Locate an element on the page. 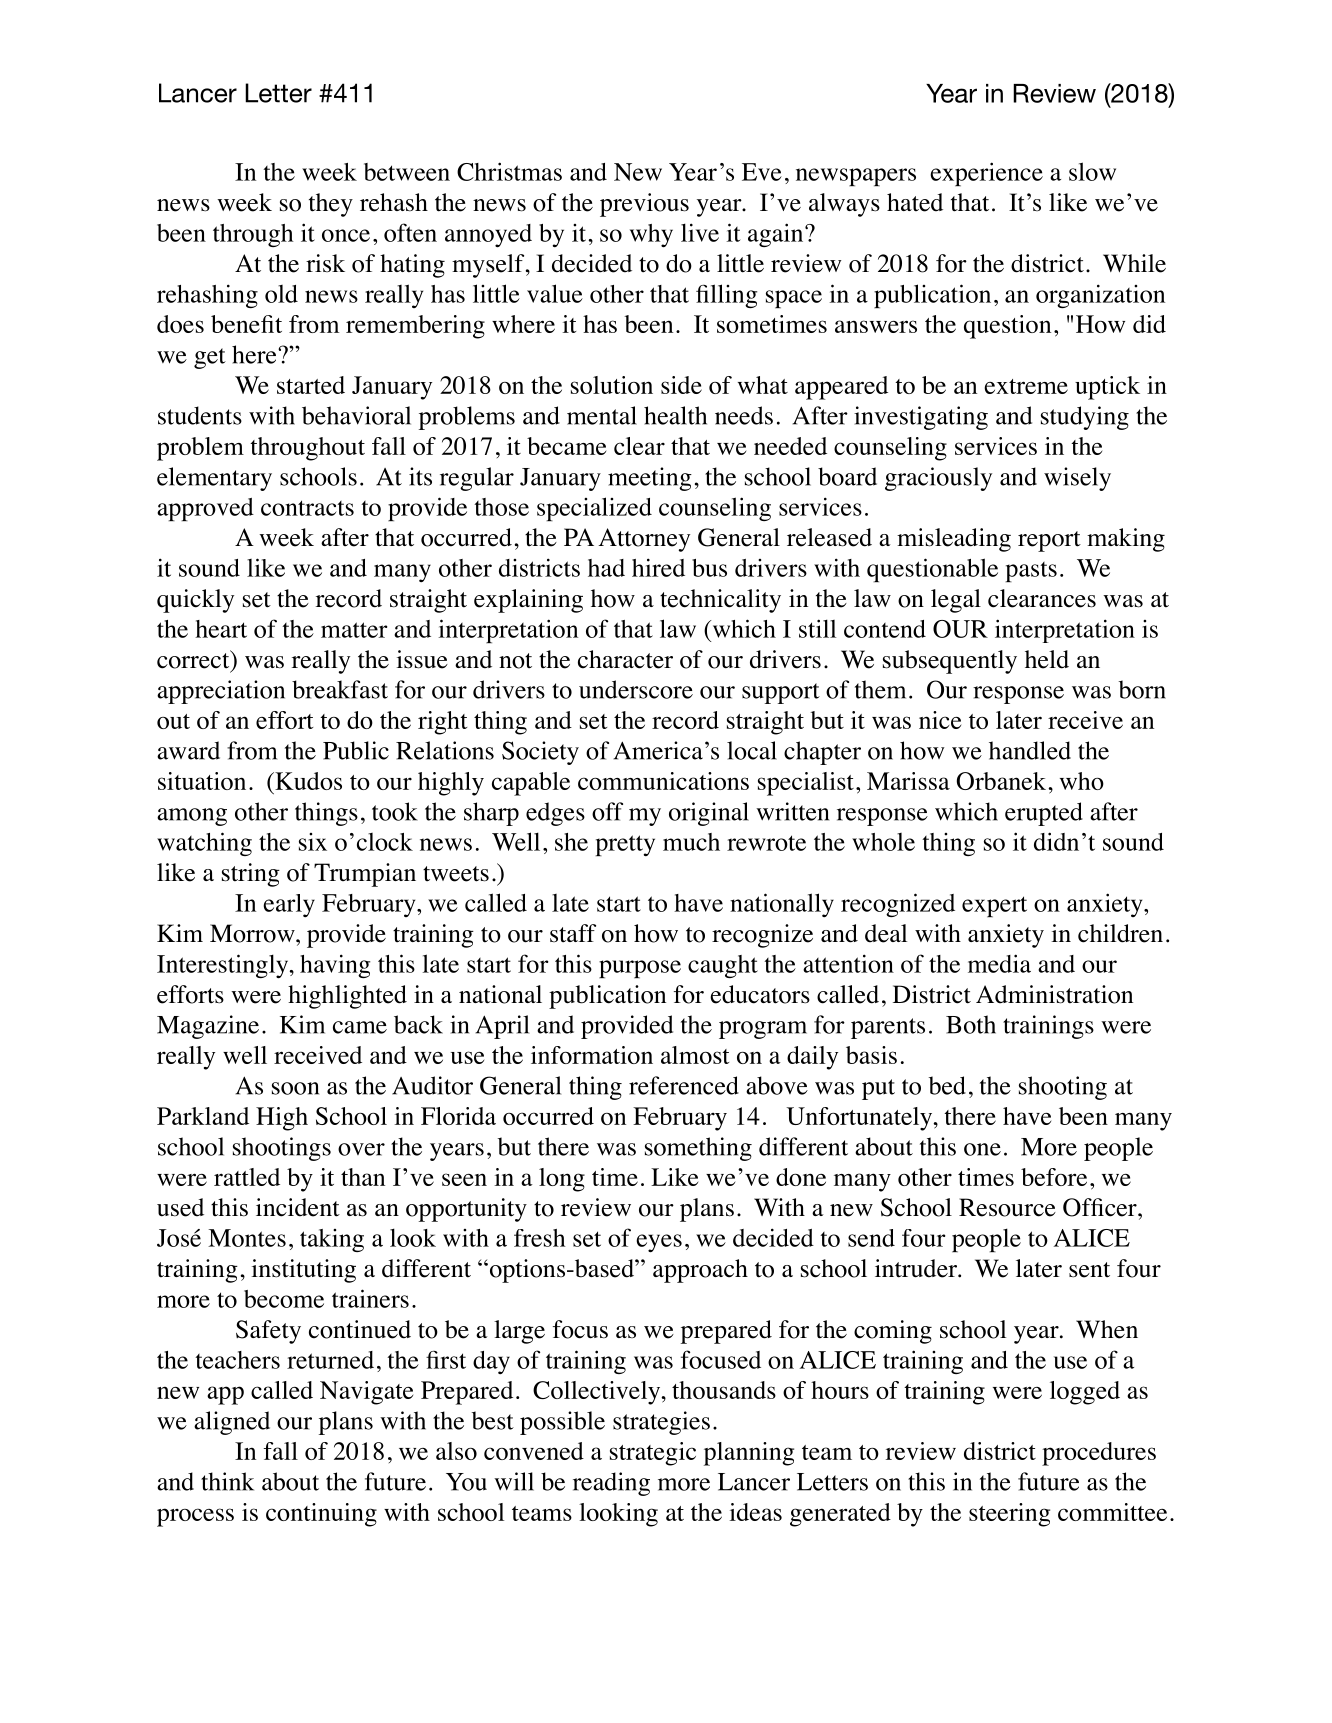 The image size is (1332, 1723). soon is located at coordinates (295, 1088).
